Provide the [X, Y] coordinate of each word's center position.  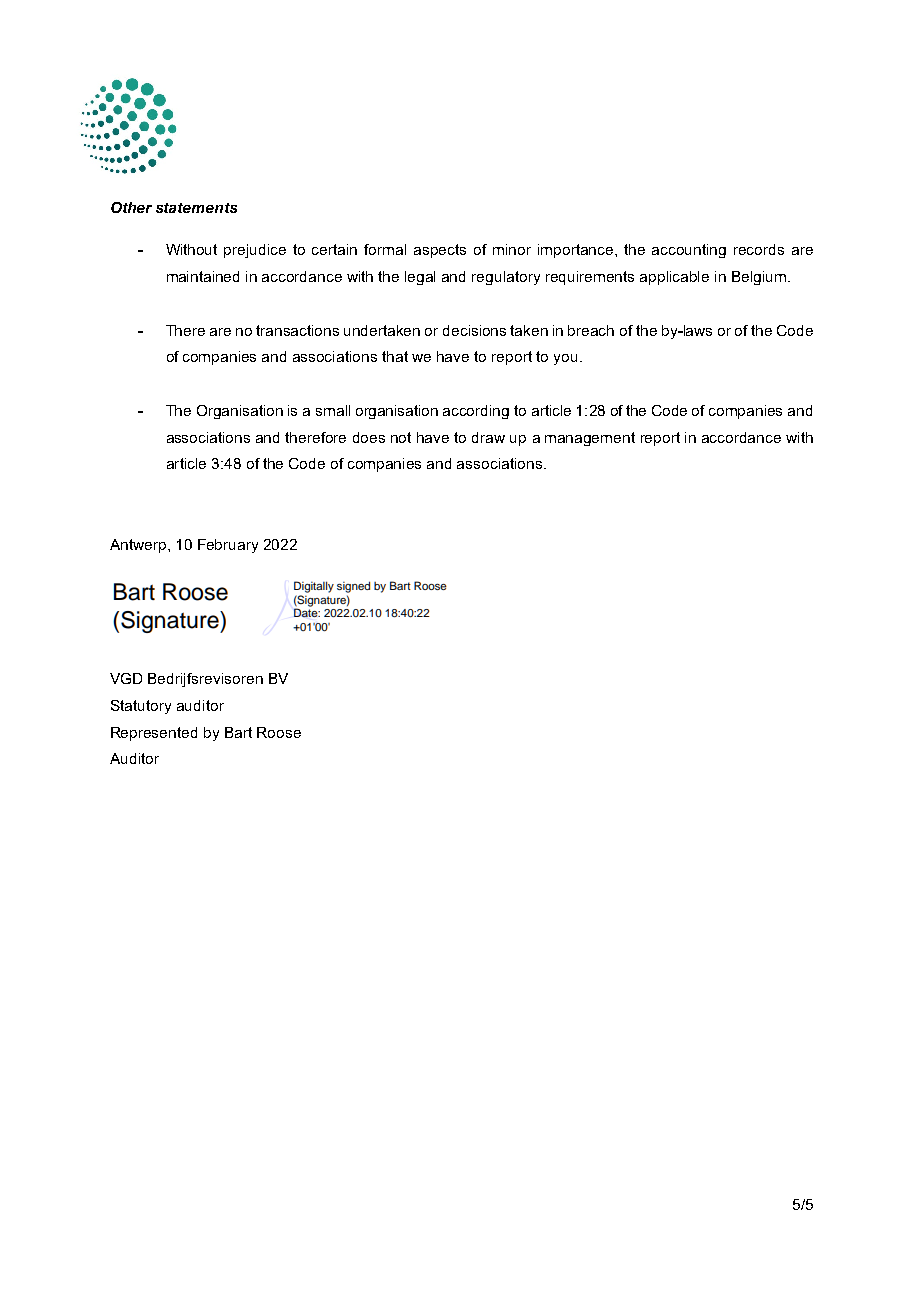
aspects [440, 251]
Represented [154, 734]
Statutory [141, 707]
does [369, 437]
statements [196, 208]
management [590, 439]
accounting [689, 251]
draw [488, 437]
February [228, 546]
